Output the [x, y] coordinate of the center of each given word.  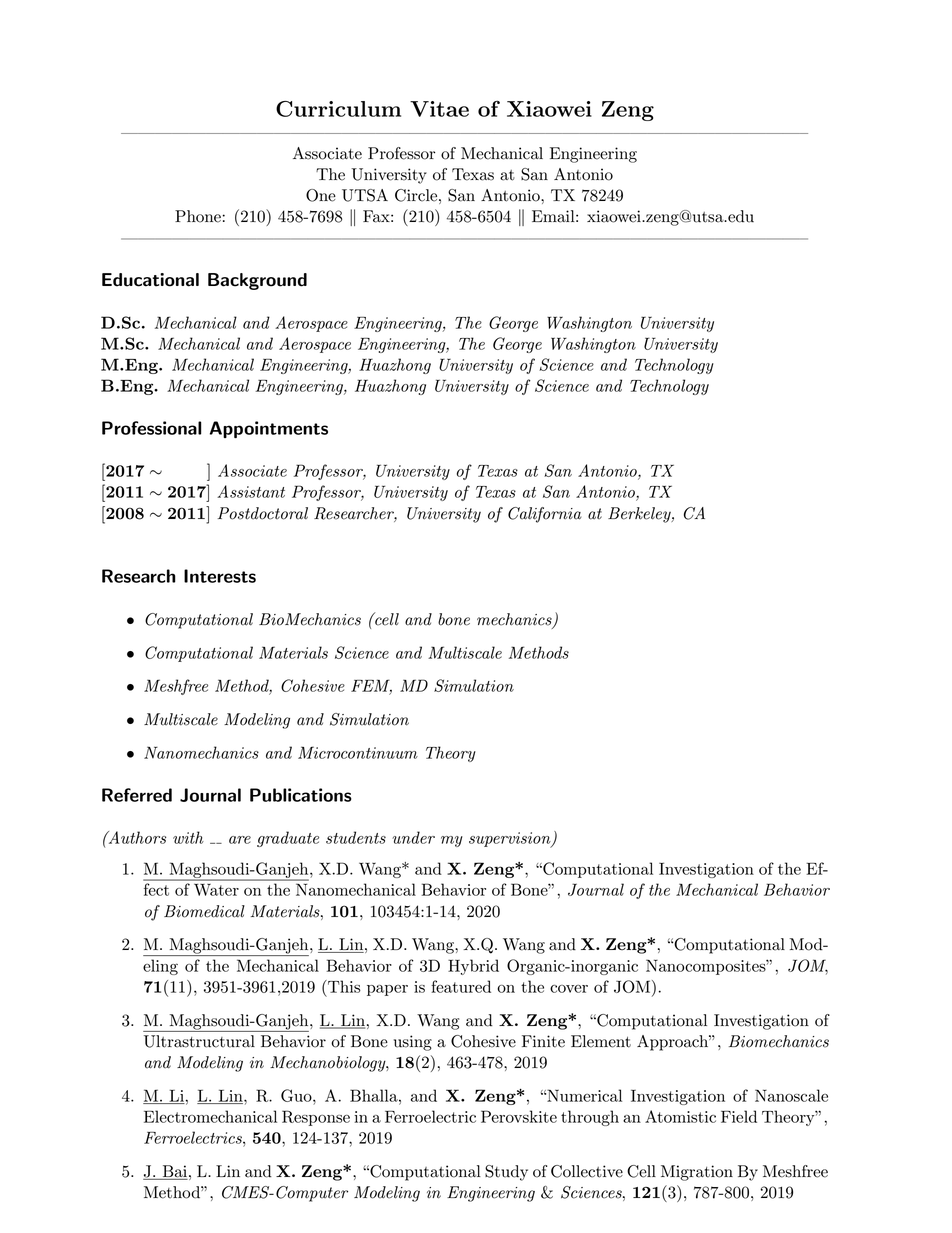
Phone [198, 216]
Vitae [439, 109]
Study [506, 1173]
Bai [174, 1172]
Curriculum [338, 109]
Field [739, 1116]
